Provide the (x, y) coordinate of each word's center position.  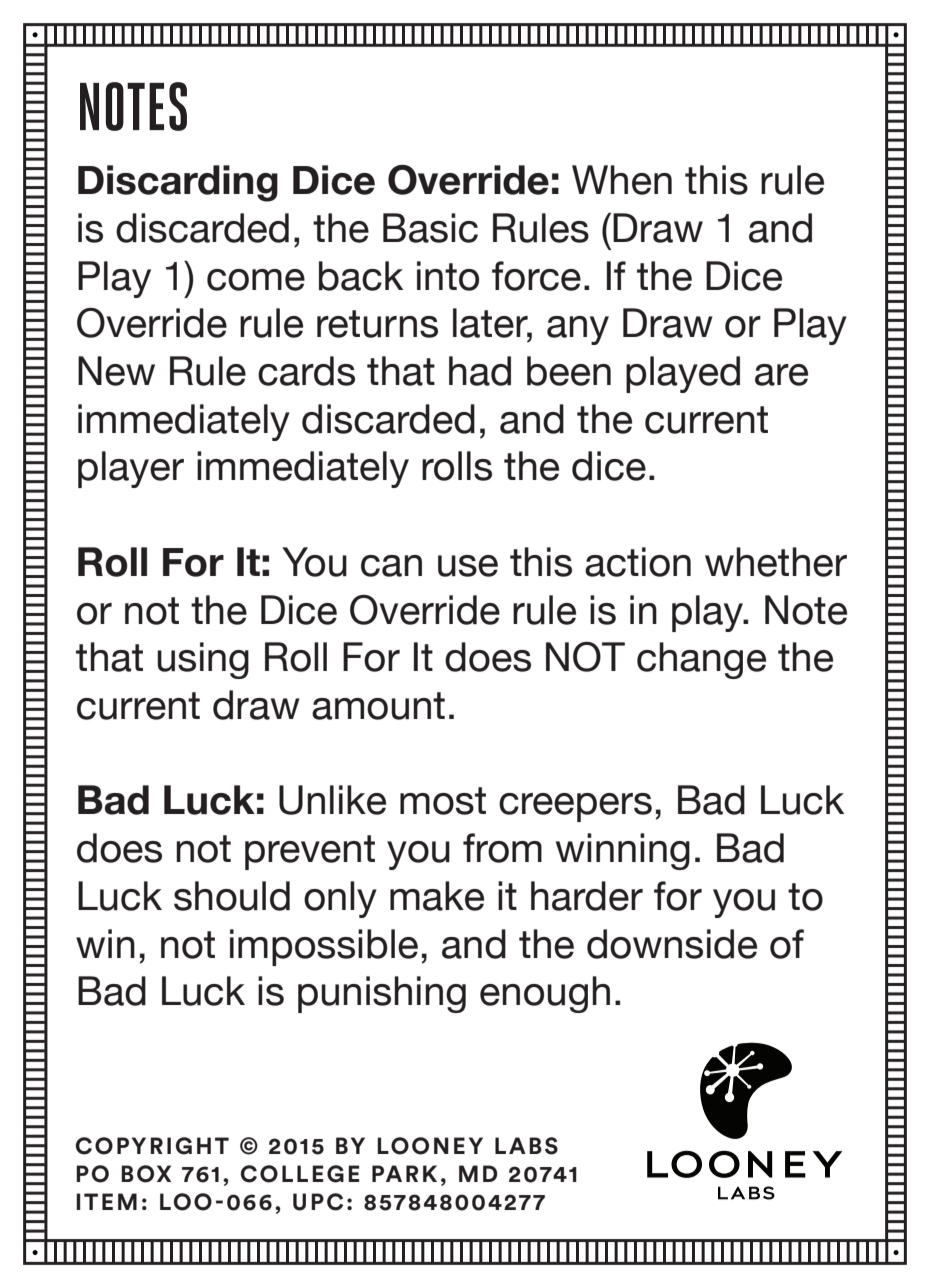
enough (545, 994)
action (638, 562)
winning (623, 851)
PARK (404, 1173)
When (622, 180)
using (203, 660)
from (502, 848)
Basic (430, 228)
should (232, 896)
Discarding (178, 183)
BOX (146, 1174)
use (468, 566)
